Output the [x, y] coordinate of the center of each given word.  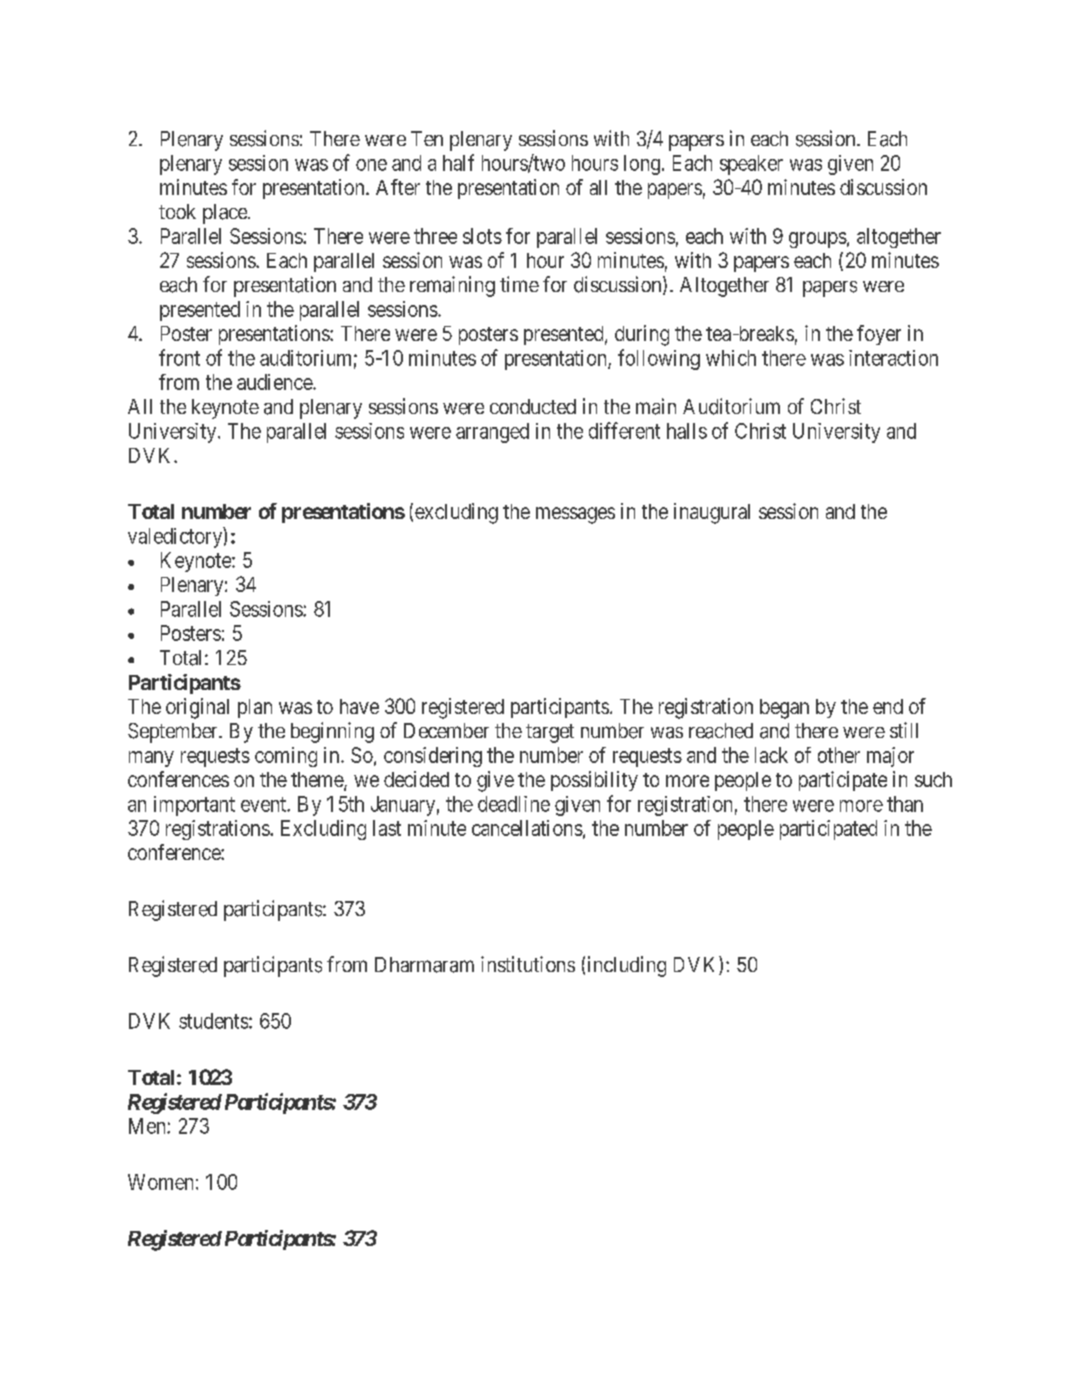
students [213, 1021]
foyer [879, 335]
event [264, 804]
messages [575, 515]
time [519, 284]
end [888, 706]
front [179, 357]
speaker [751, 165]
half [458, 162]
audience [275, 382]
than [905, 804]
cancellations [527, 828]
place [226, 214]
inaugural [712, 513]
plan [255, 708]
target [550, 733]
